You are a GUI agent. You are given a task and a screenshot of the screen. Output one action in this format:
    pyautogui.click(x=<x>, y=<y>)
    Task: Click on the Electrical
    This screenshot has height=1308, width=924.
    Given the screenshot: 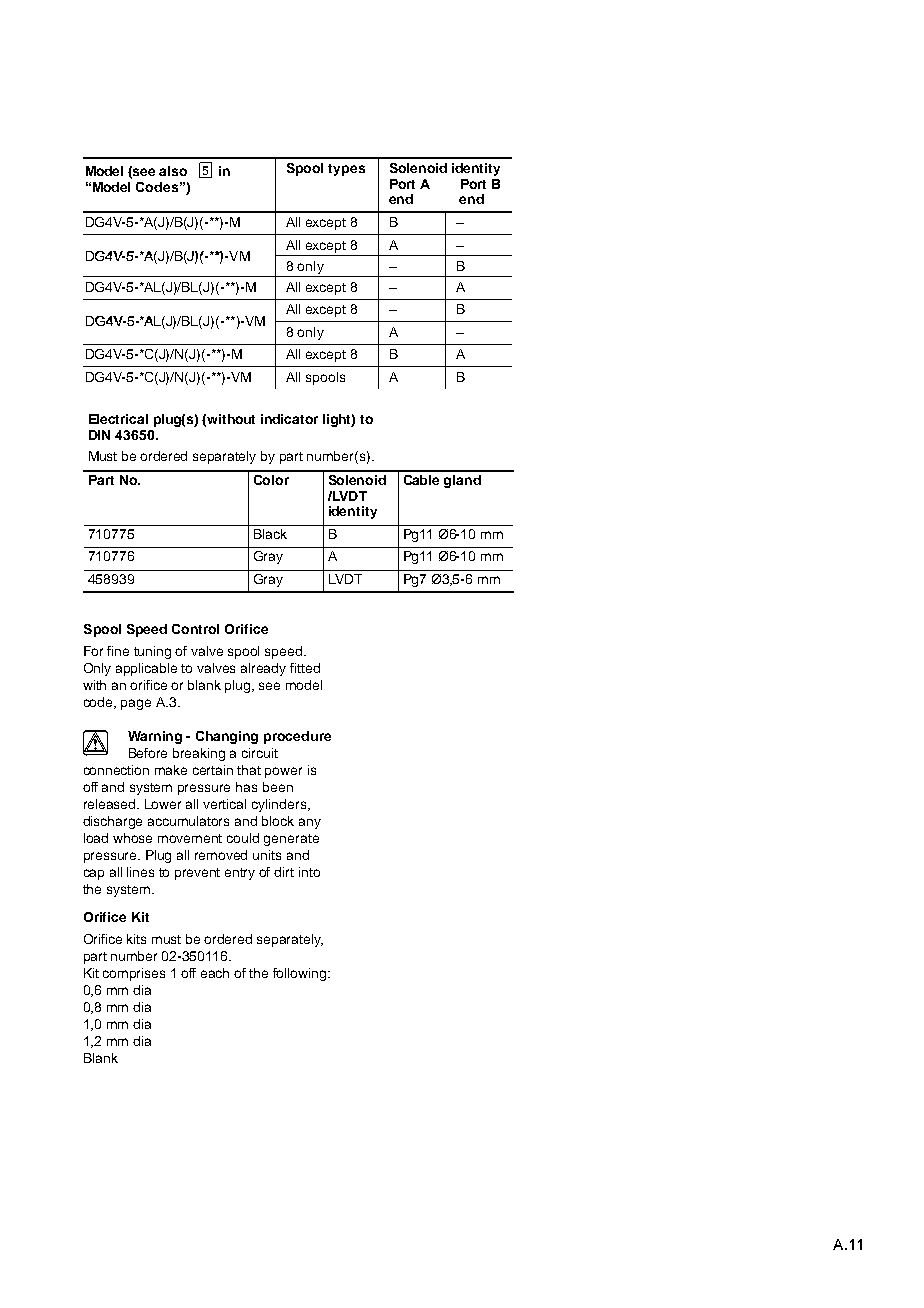 What is the action you would take?
    pyautogui.click(x=118, y=419)
